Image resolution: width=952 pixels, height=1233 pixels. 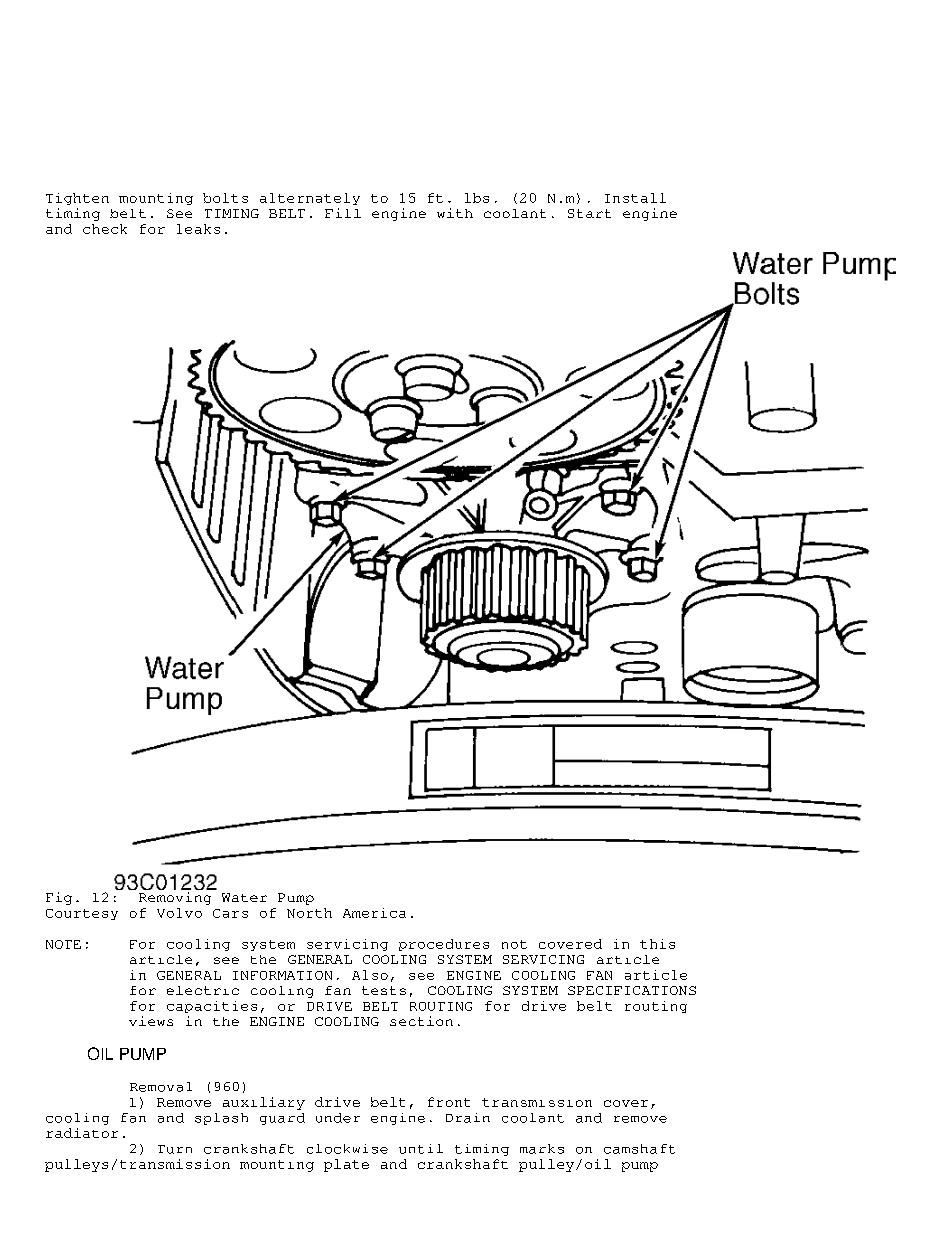 I want to click on Start, so click(x=589, y=213).
